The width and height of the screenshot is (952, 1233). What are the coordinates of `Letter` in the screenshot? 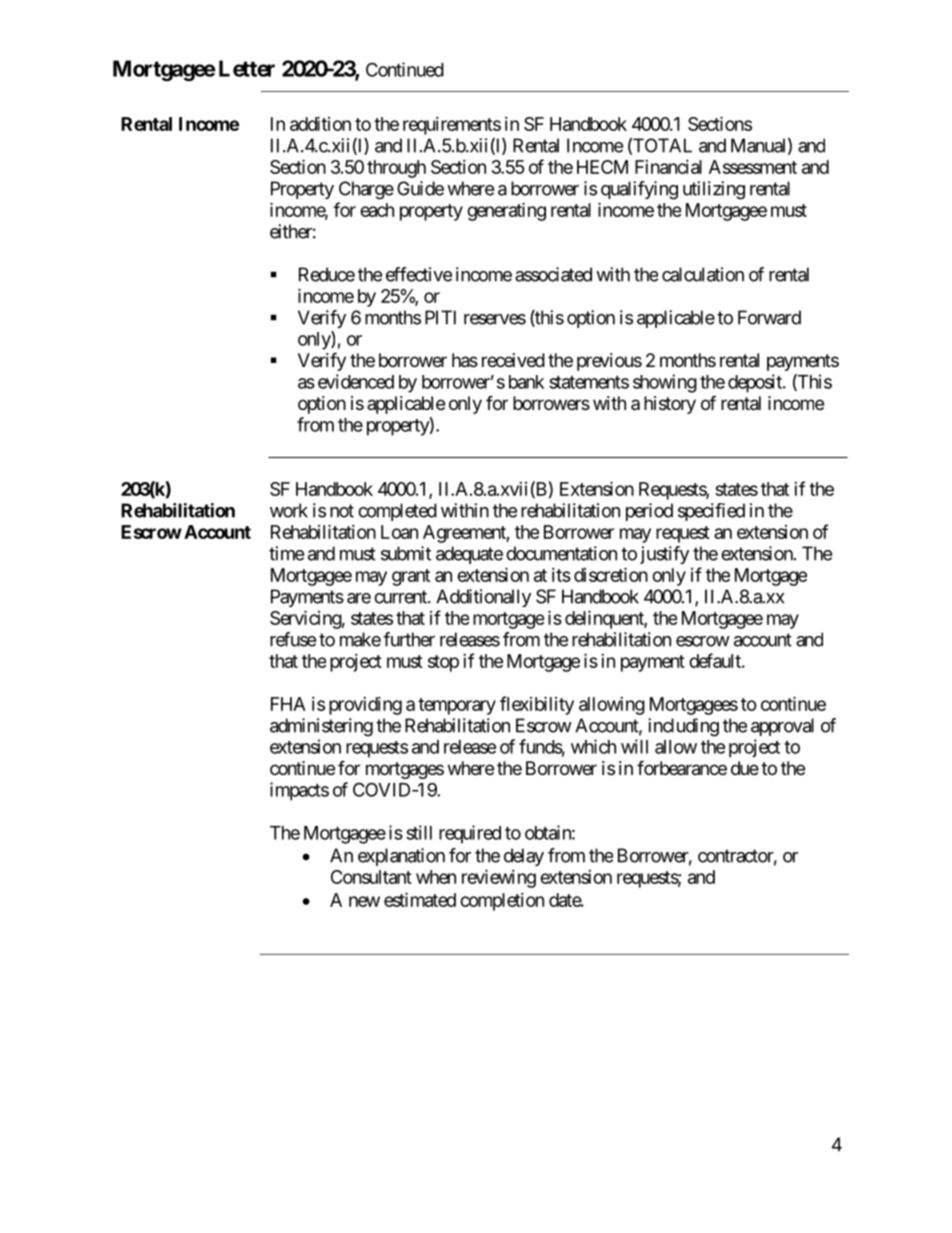 It's located at (247, 68).
